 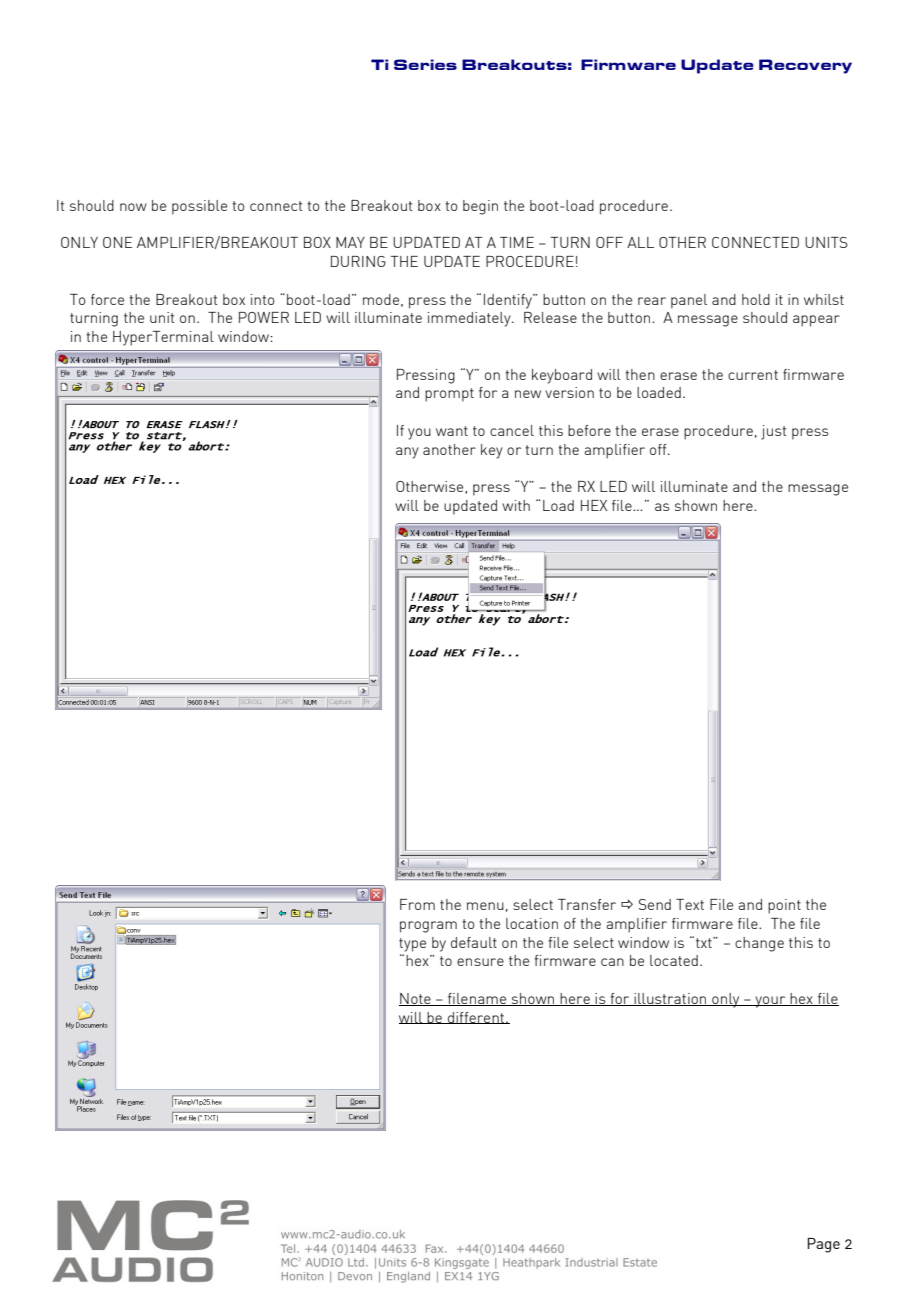 What do you see at coordinates (407, 453) in the document?
I see `any` at bounding box center [407, 453].
